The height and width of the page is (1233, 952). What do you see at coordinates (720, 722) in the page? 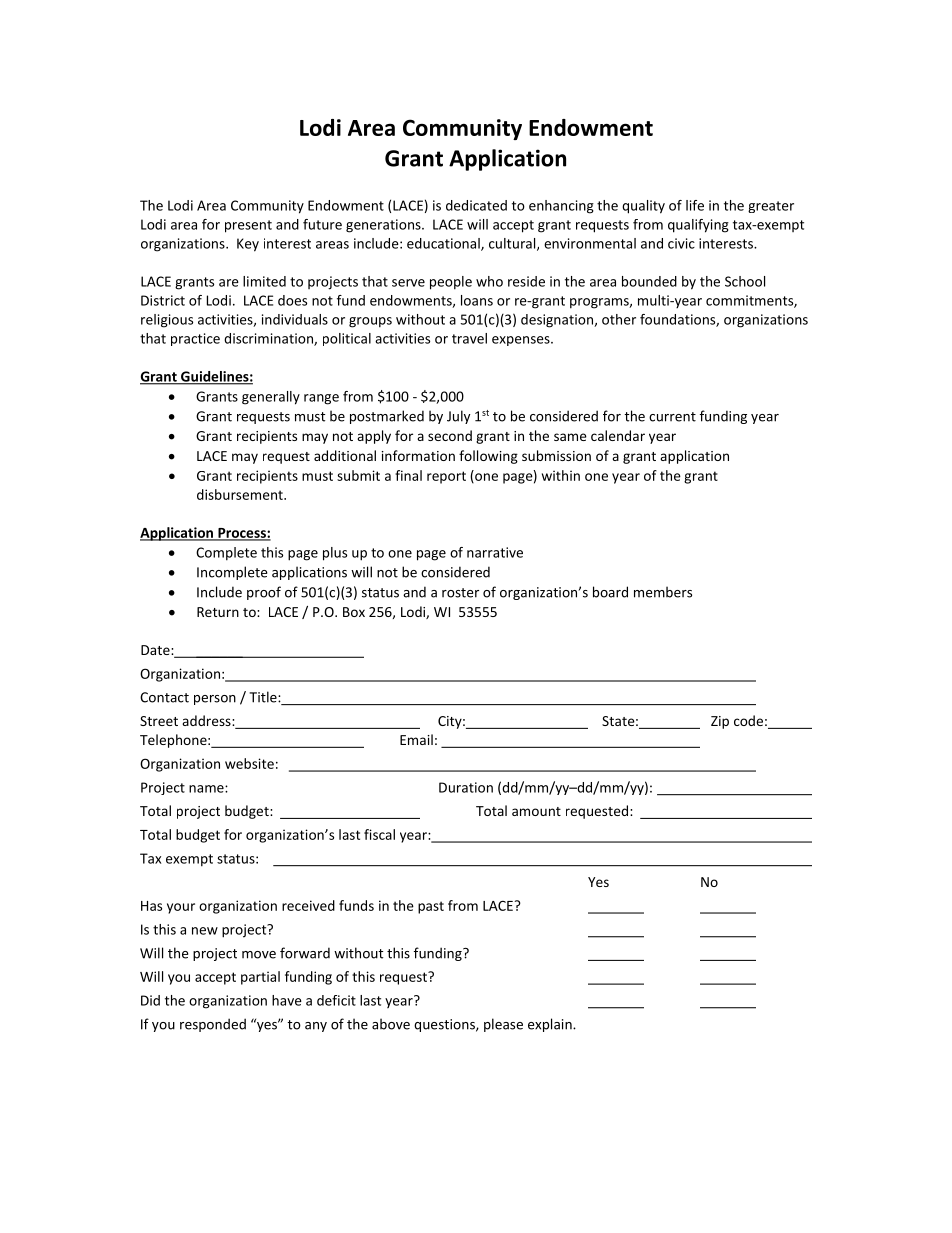
I see `Zip` at bounding box center [720, 722].
